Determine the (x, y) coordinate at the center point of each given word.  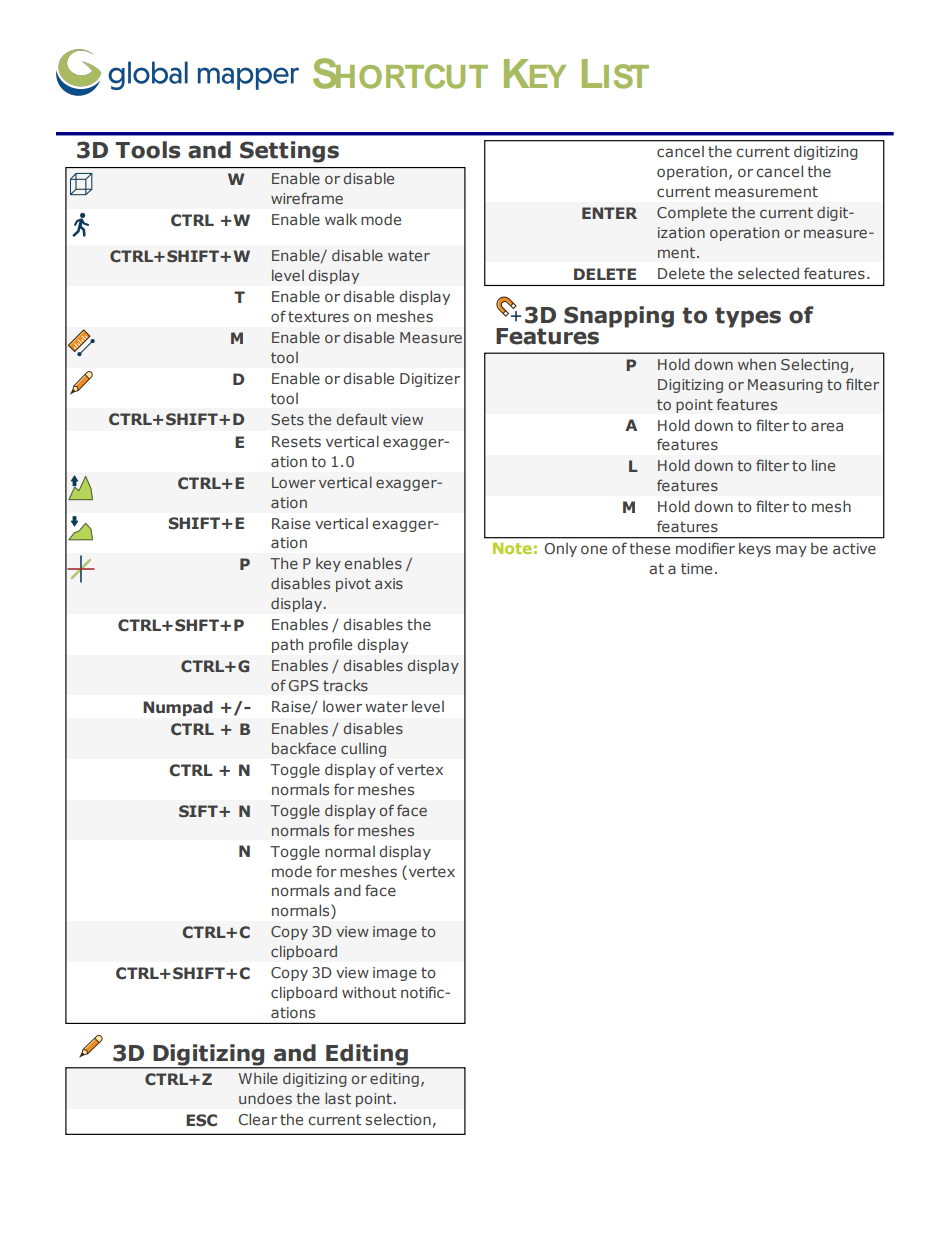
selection (398, 1119)
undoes (265, 1098)
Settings (289, 152)
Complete (692, 214)
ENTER (609, 213)
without (369, 992)
